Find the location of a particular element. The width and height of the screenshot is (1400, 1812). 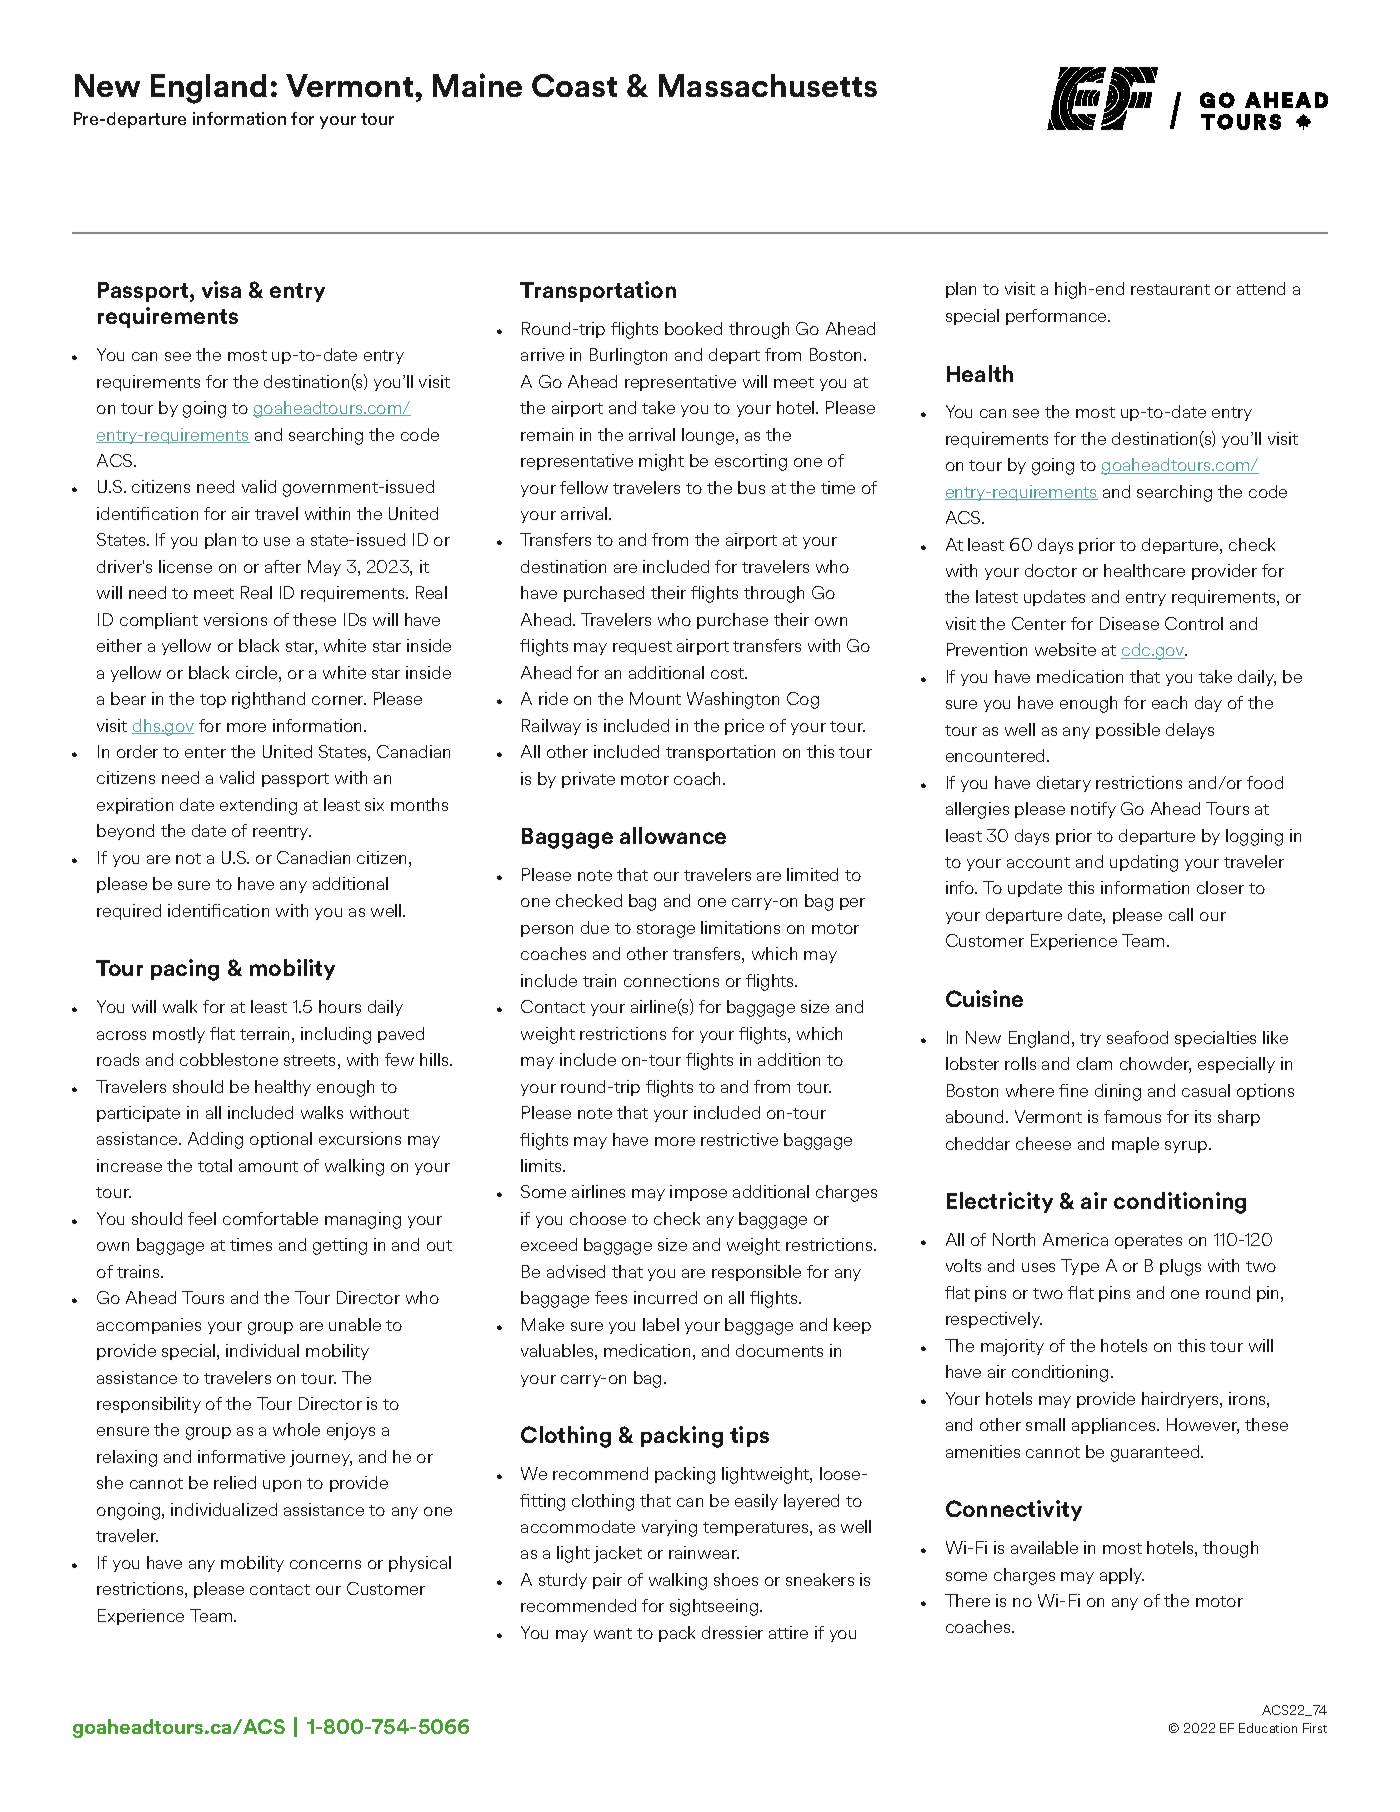

documents is located at coordinates (779, 1350).
